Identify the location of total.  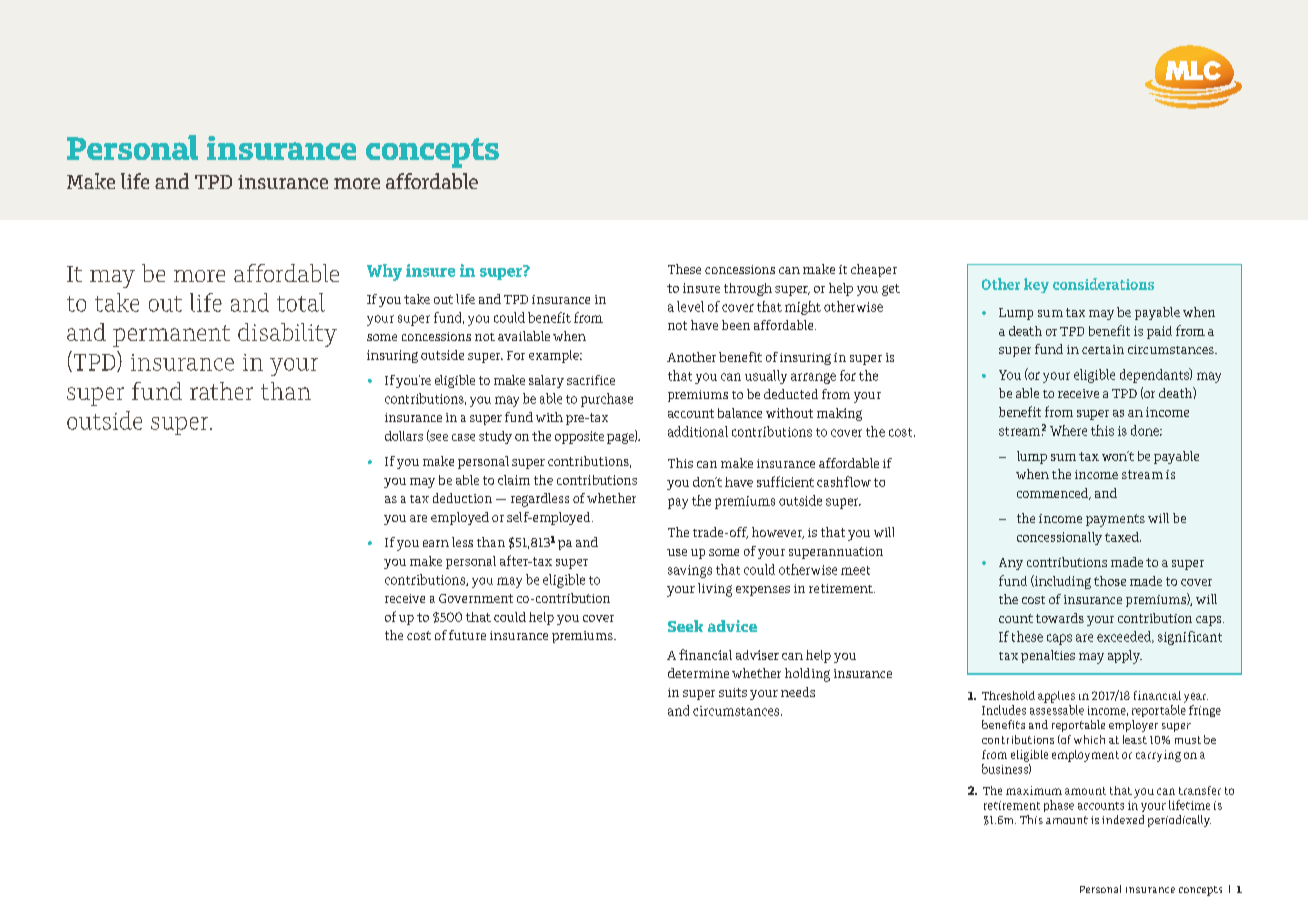
(301, 302).
